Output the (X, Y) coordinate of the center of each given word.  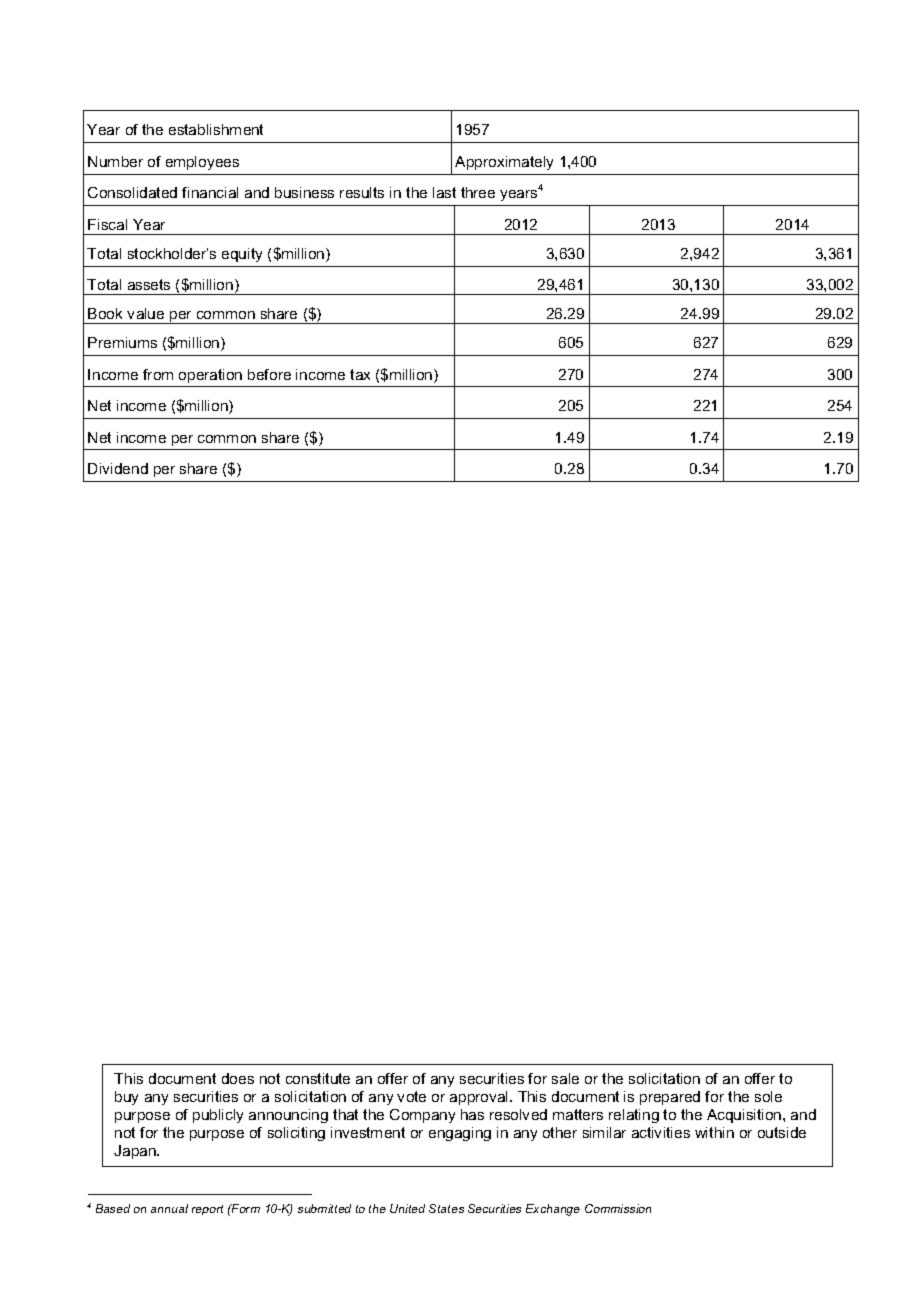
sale (565, 1078)
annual (169, 1208)
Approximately (504, 163)
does (238, 1078)
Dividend (118, 468)
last (444, 192)
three (478, 192)
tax (360, 374)
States (446, 1208)
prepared (670, 1098)
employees (202, 163)
